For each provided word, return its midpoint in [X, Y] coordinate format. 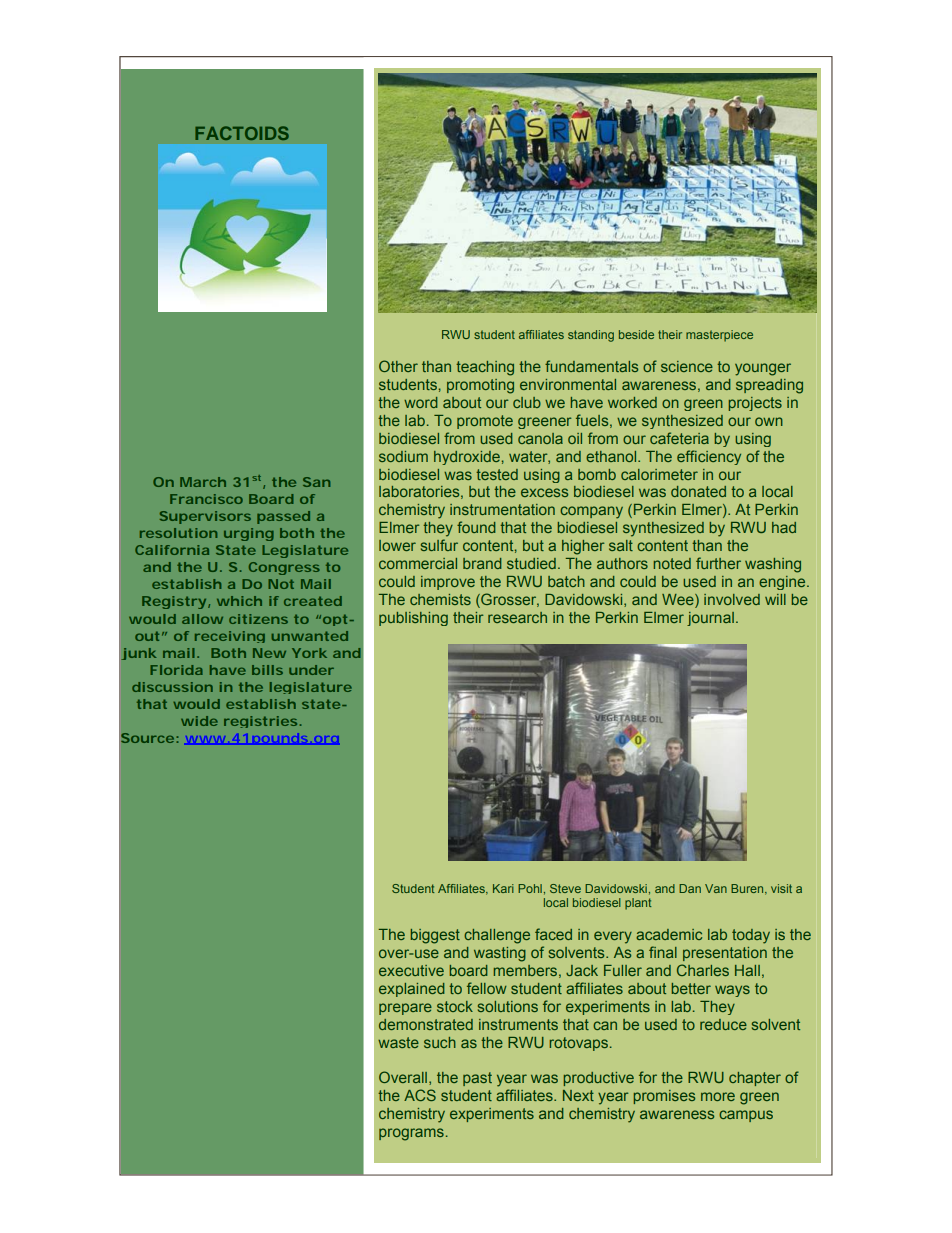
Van [716, 888]
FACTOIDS [242, 133]
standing [591, 336]
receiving [230, 637]
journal [710, 619]
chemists [440, 599]
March [203, 482]
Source [147, 738]
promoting [480, 386]
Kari [503, 888]
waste [398, 1042]
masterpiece [719, 336]
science [687, 366]
